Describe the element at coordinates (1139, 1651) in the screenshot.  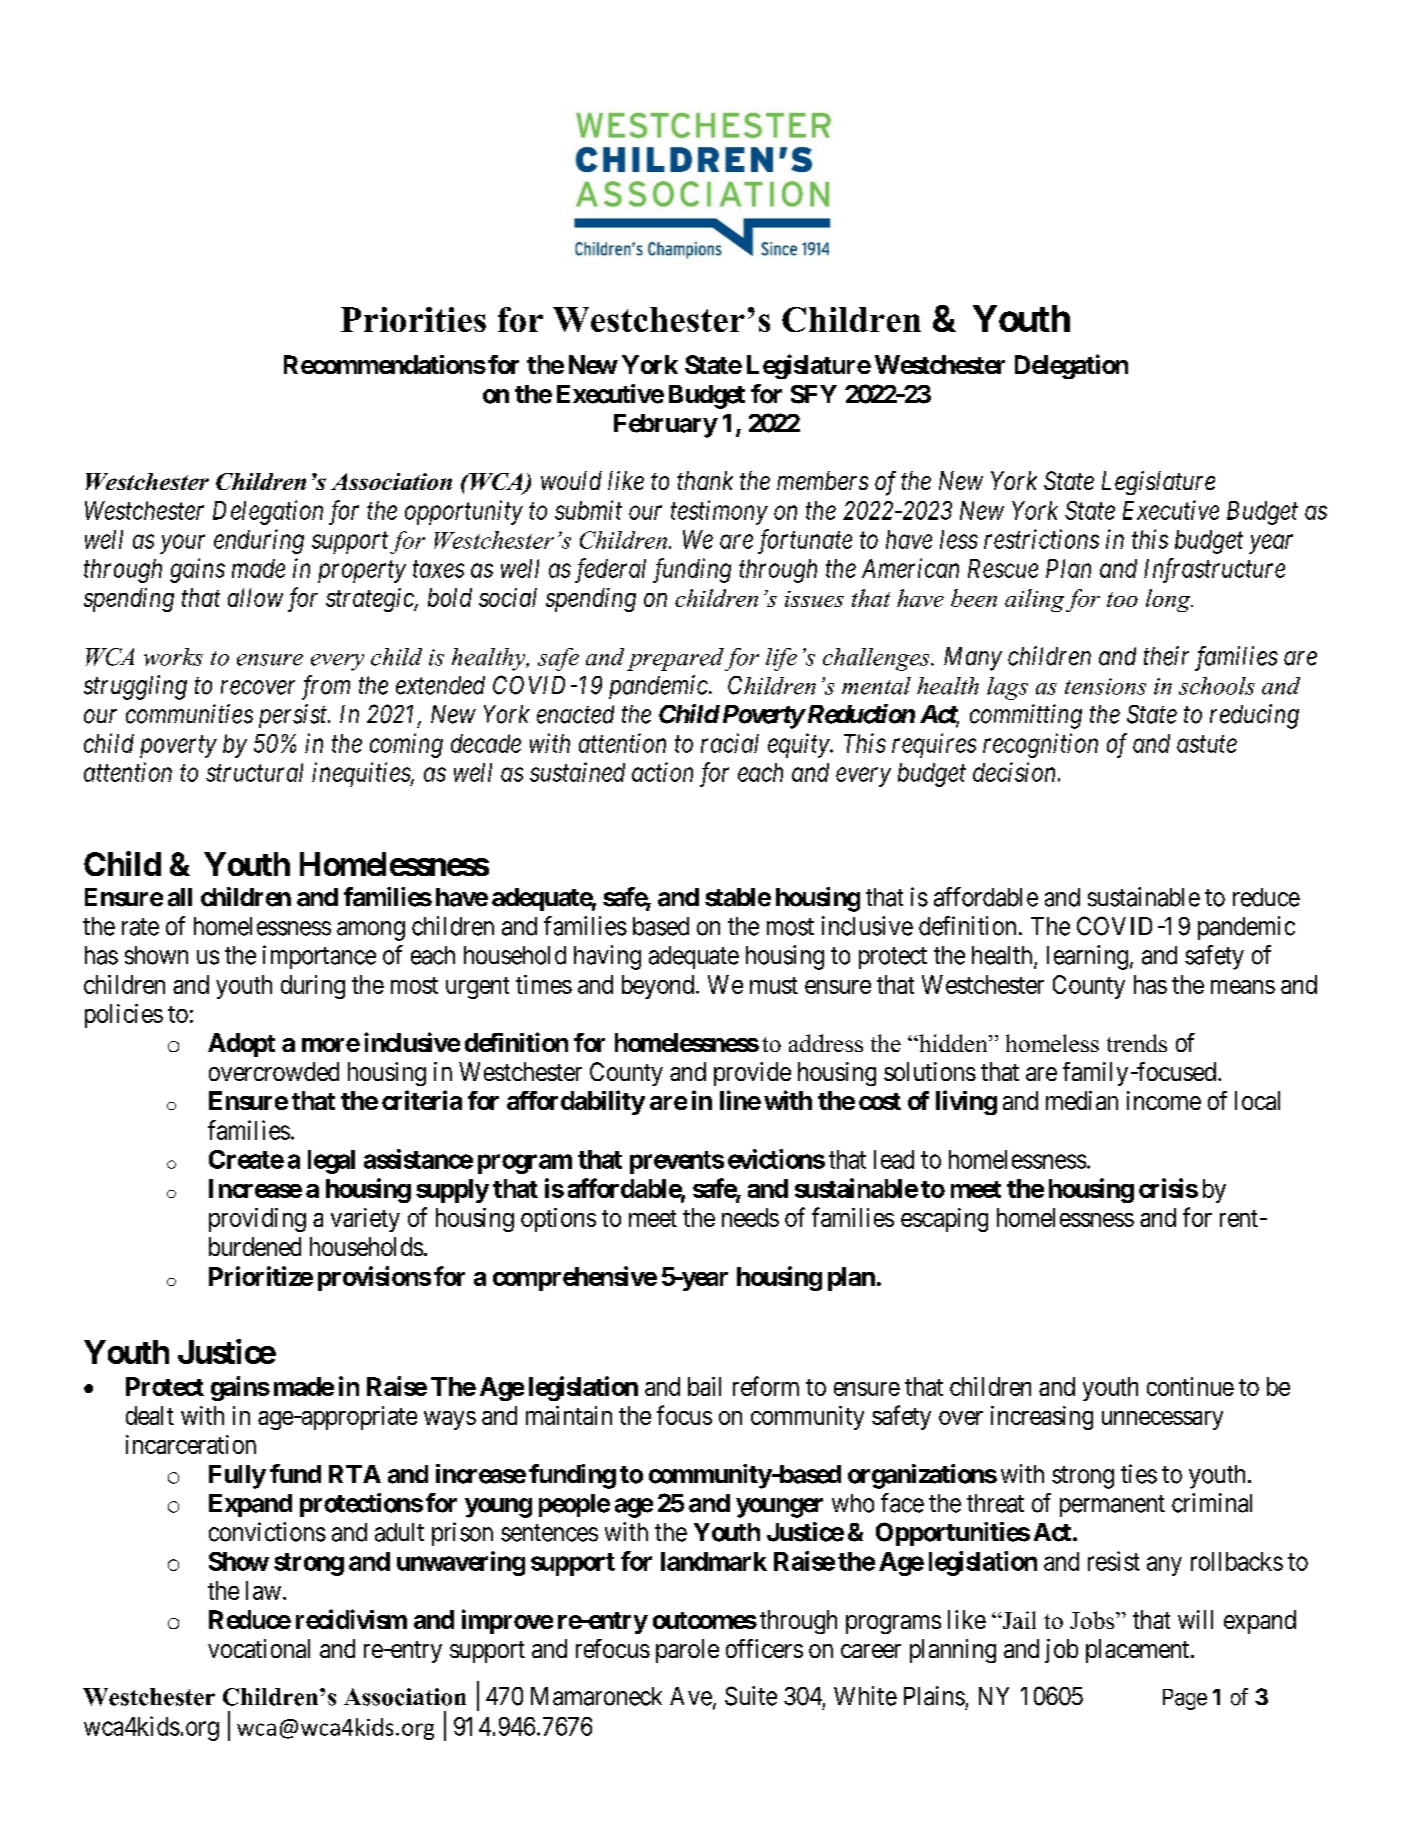
I see `placement` at that location.
